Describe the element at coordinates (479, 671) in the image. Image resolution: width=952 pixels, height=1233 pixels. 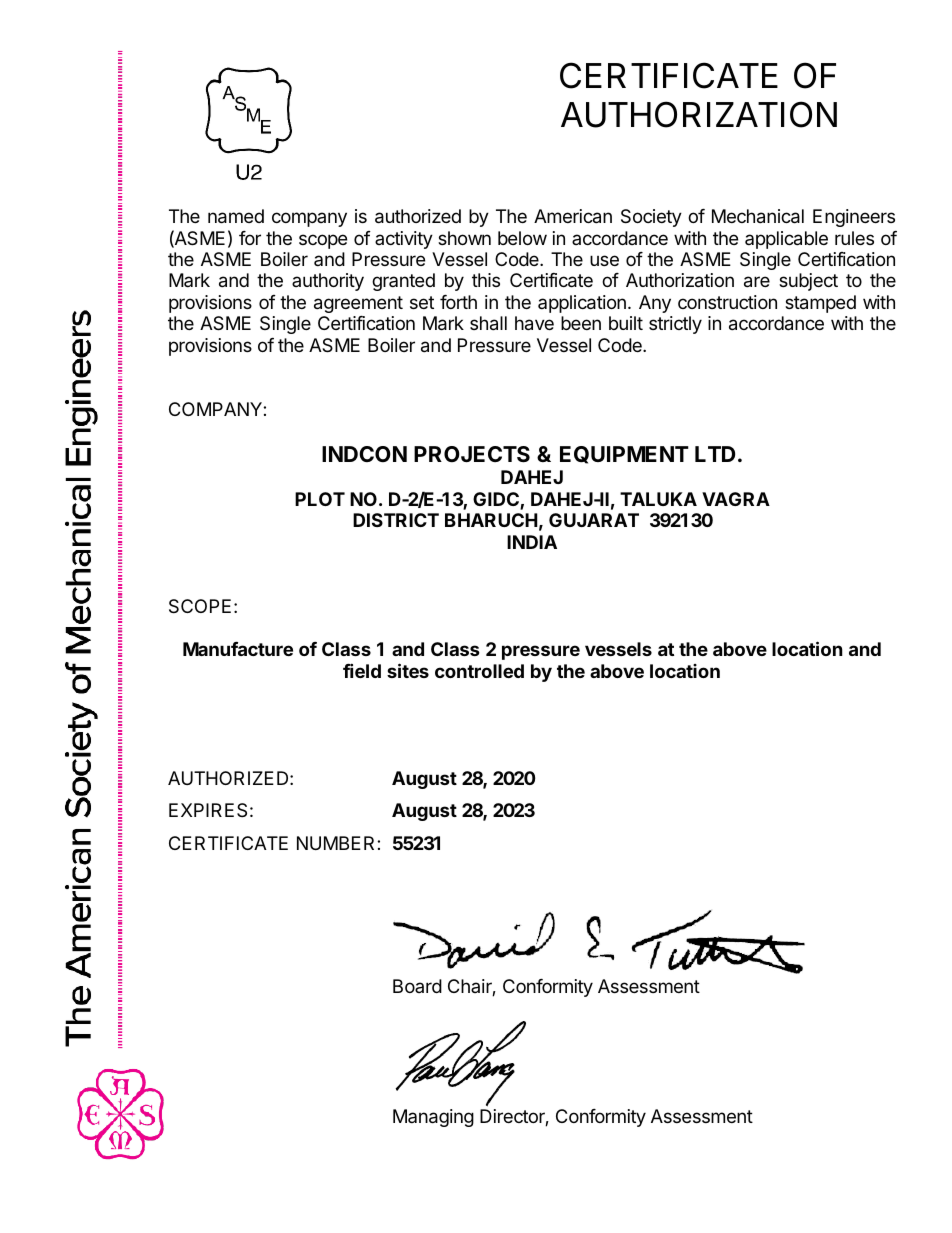
I see `controlled` at that location.
